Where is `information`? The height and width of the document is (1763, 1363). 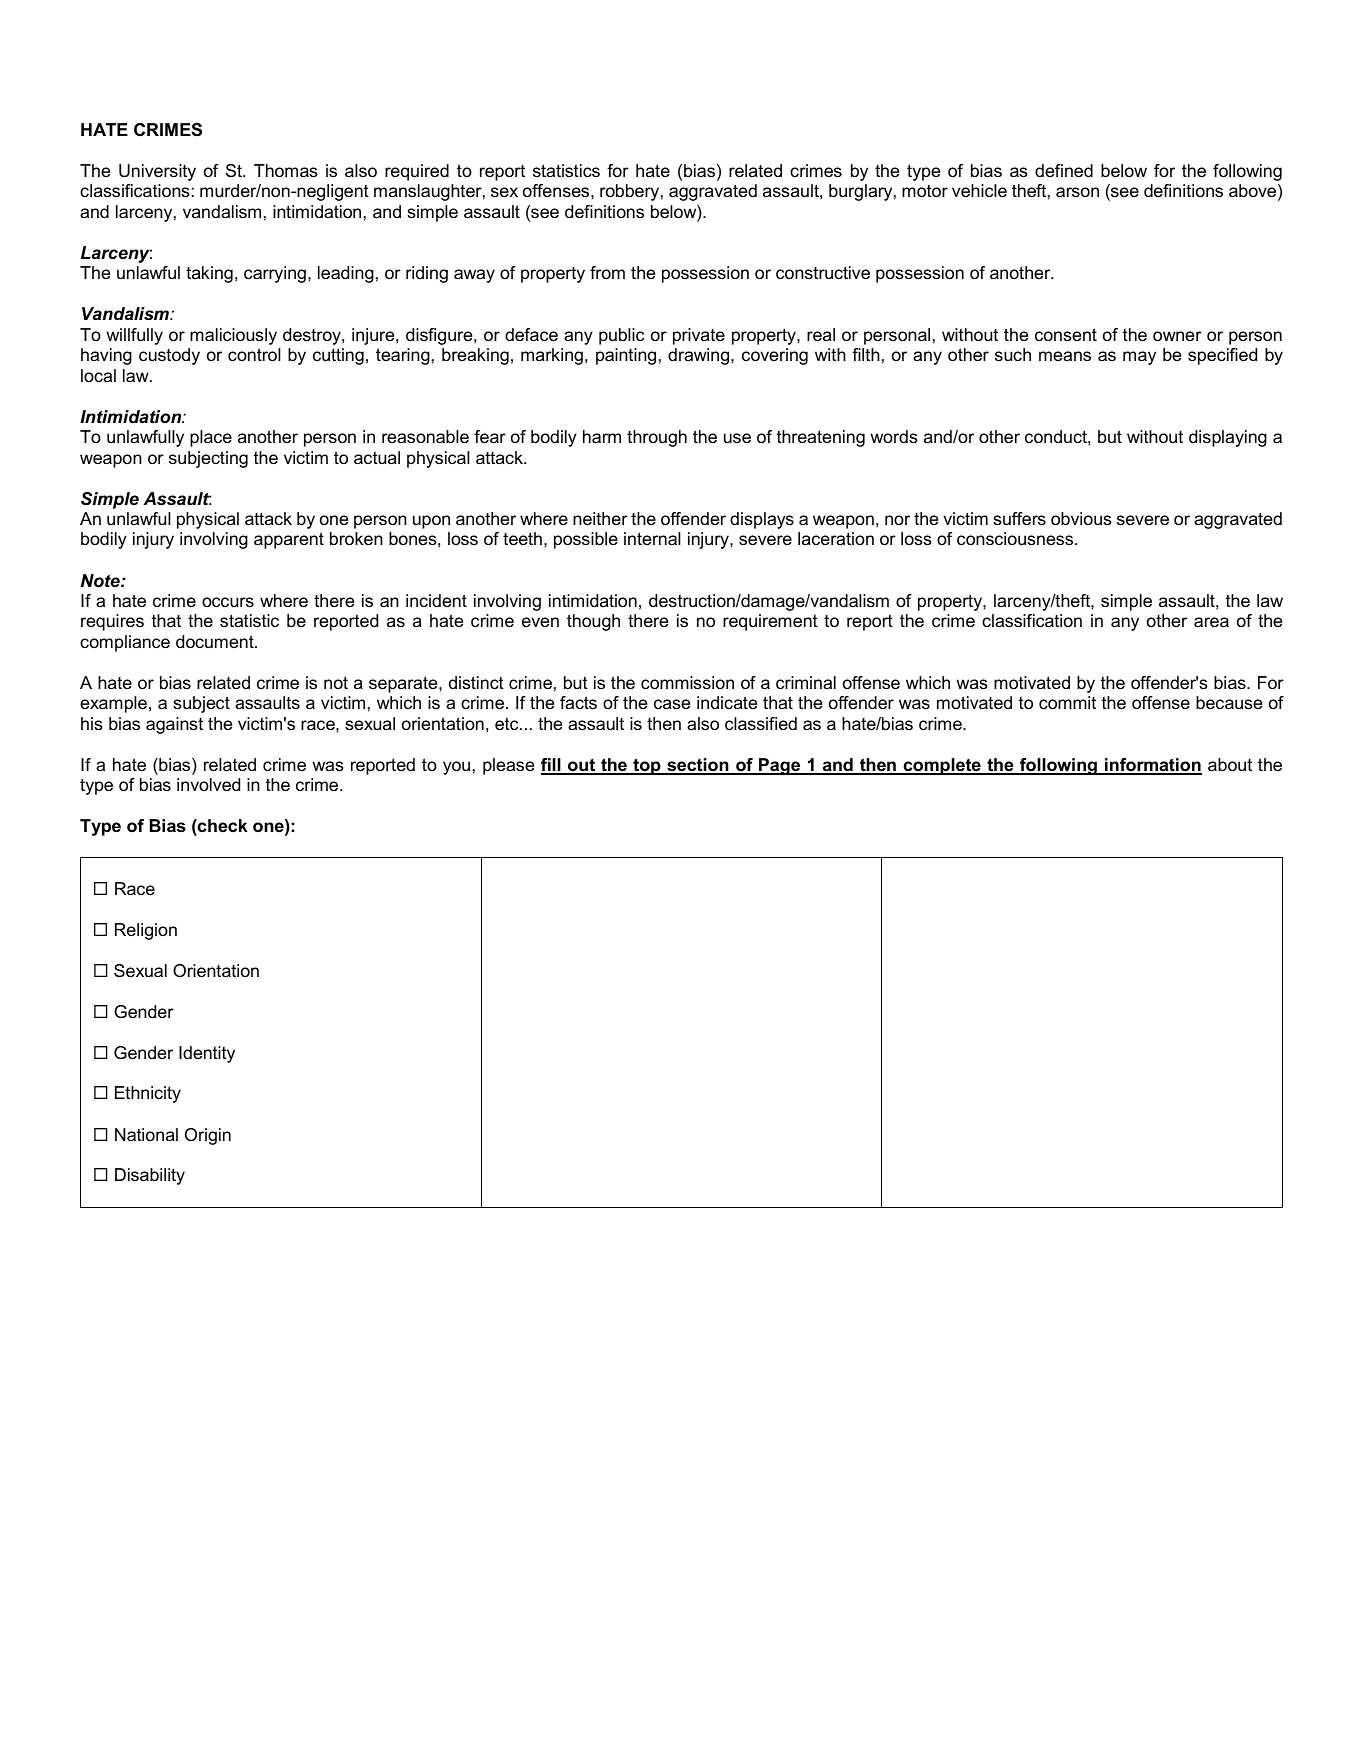
information is located at coordinates (1152, 766).
